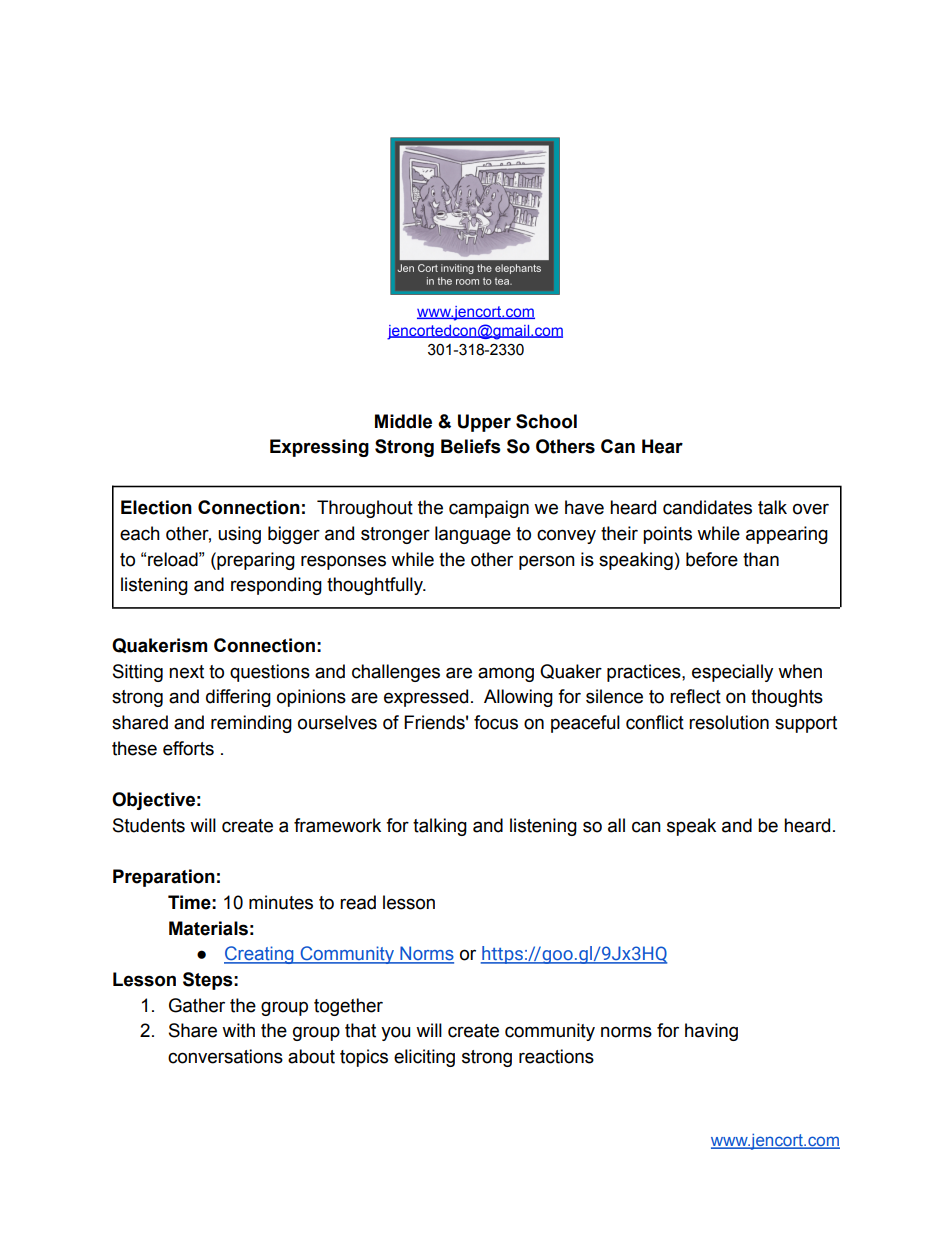 The height and width of the image is (1233, 952). I want to click on reactions, so click(556, 1056).
